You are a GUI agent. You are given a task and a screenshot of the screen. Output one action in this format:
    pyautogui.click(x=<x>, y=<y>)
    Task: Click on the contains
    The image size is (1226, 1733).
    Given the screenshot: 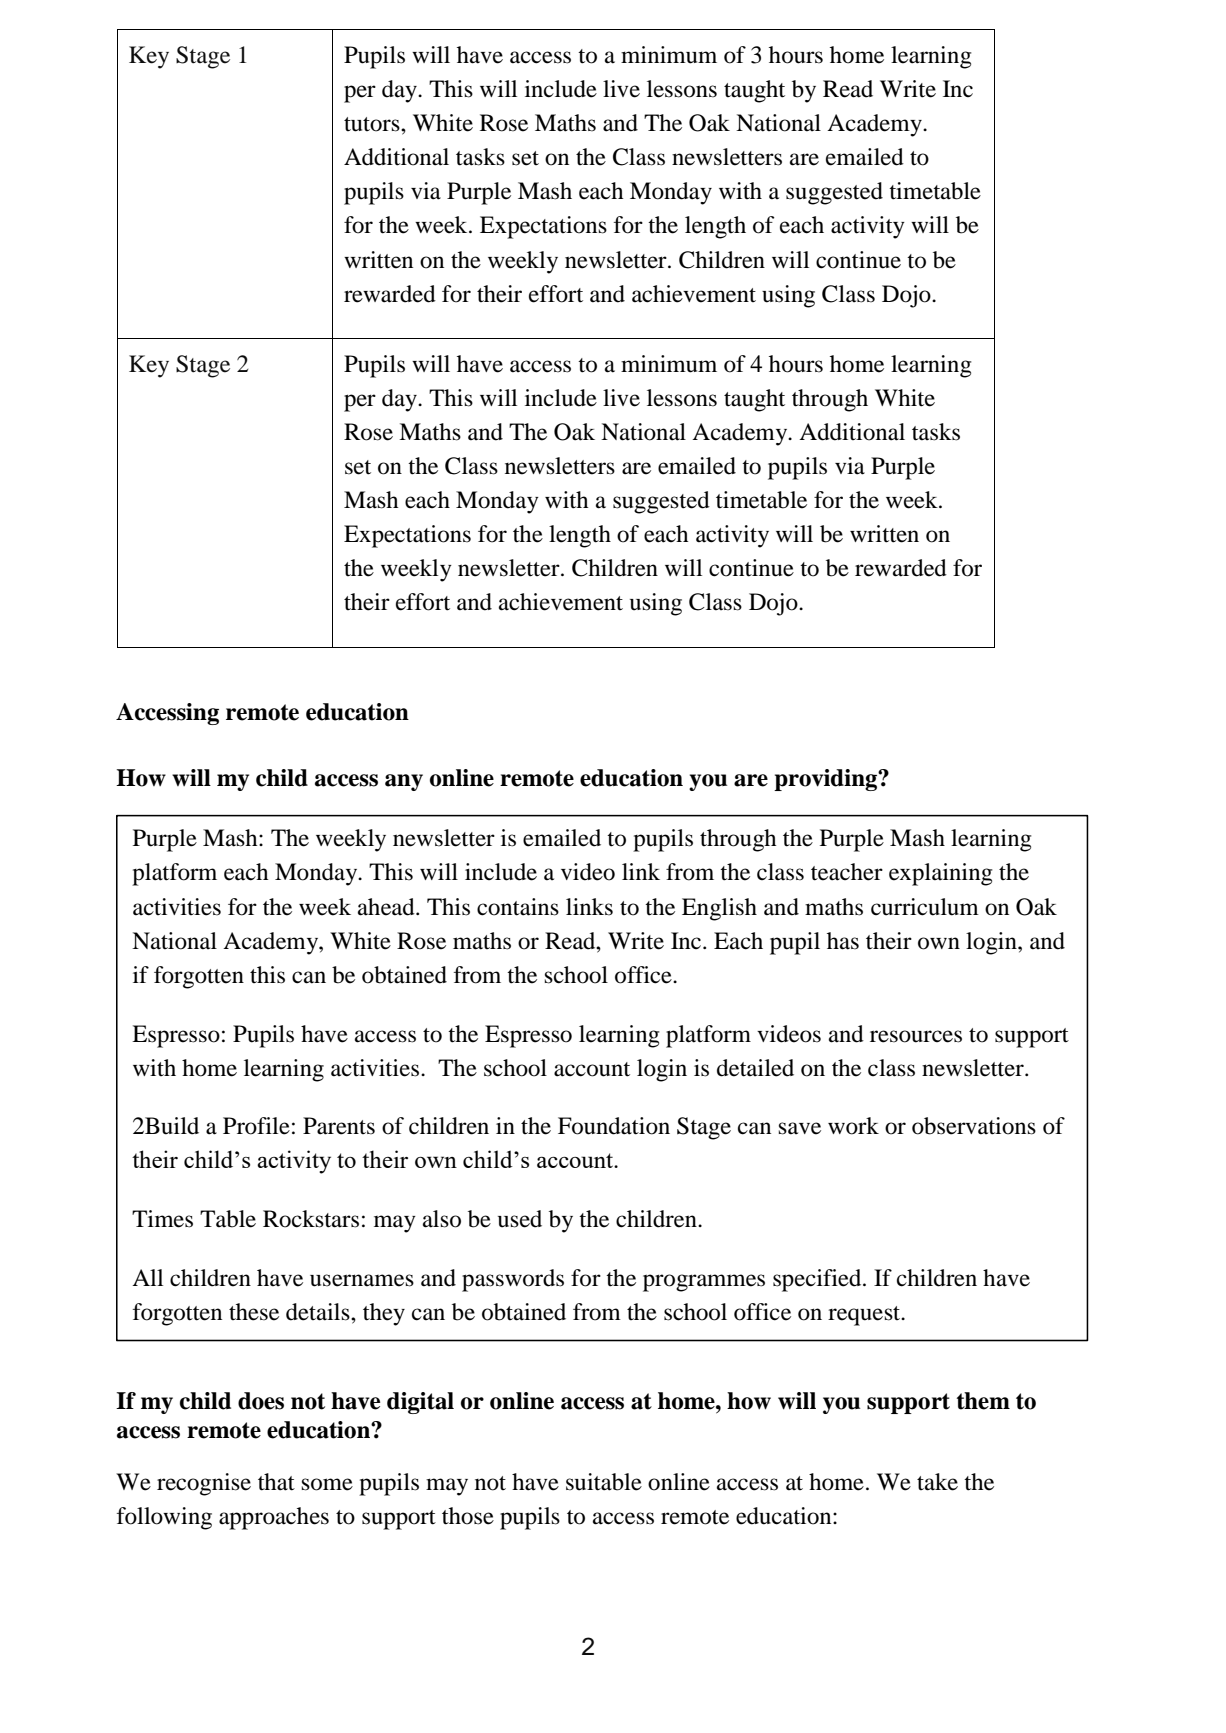 What is the action you would take?
    pyautogui.click(x=518, y=907)
